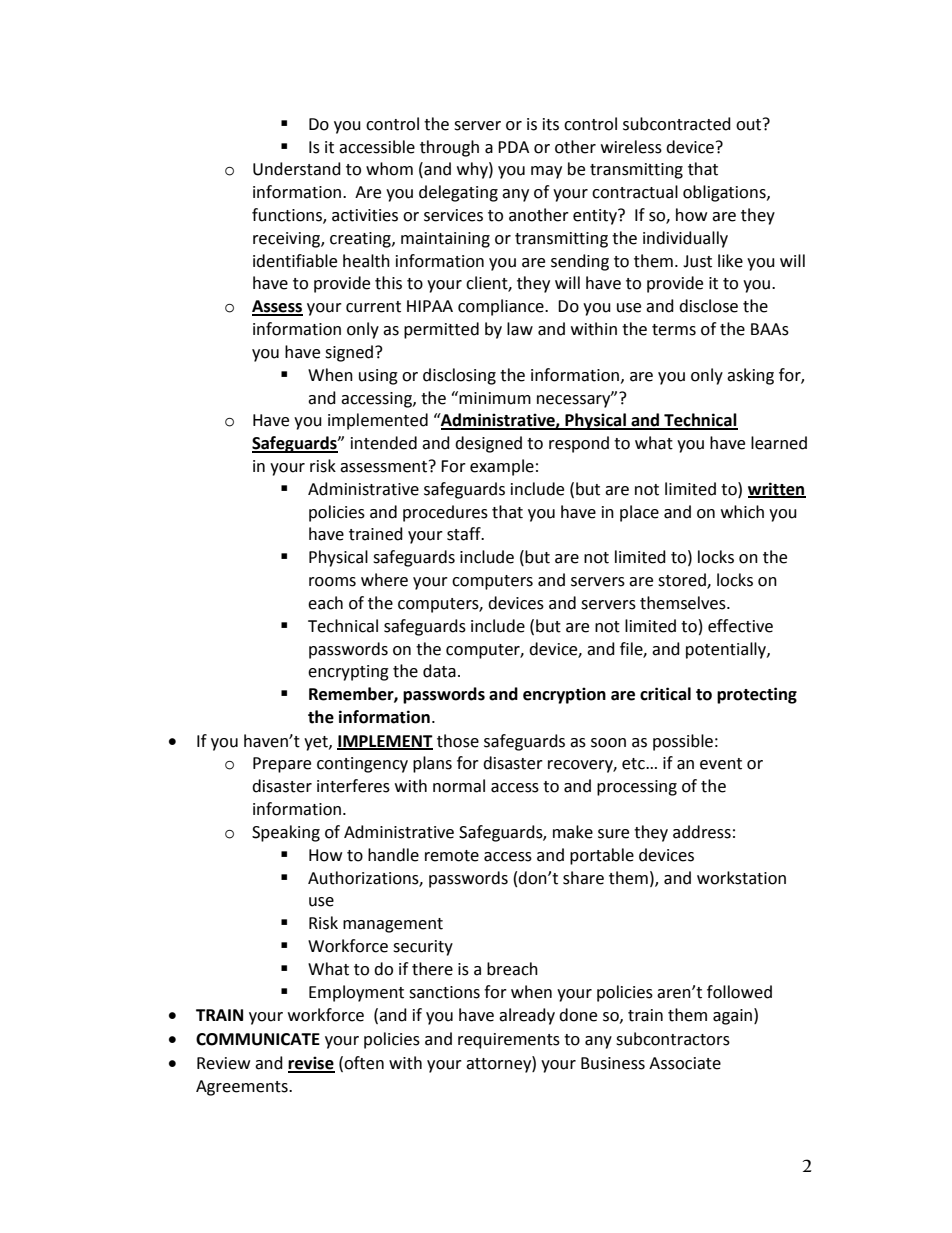 The width and height of the image is (952, 1233). What do you see at coordinates (297, 169) in the image?
I see `Understand` at bounding box center [297, 169].
